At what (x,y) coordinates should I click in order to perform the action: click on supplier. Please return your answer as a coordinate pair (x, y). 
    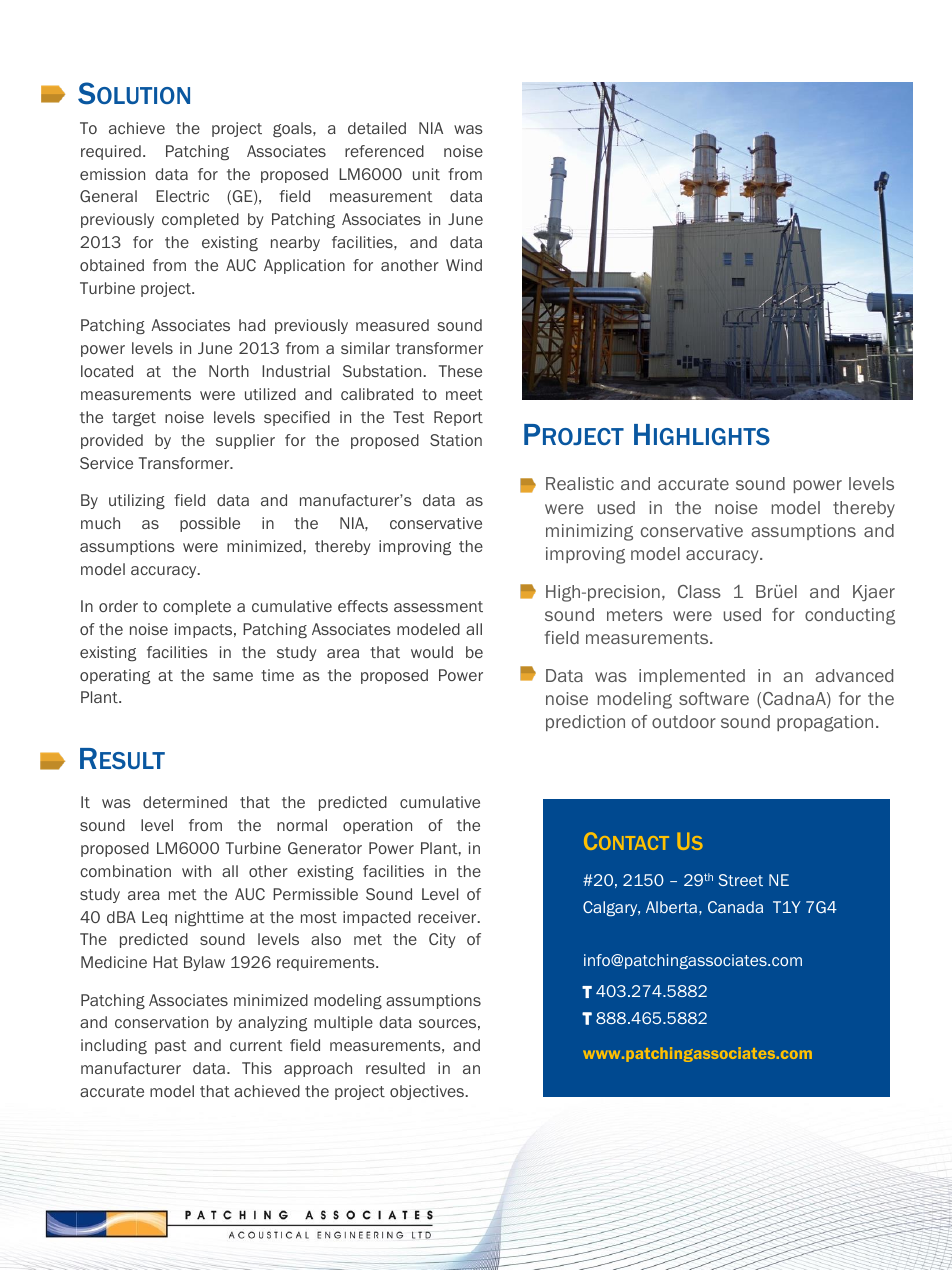
    Looking at the image, I should click on (245, 441).
